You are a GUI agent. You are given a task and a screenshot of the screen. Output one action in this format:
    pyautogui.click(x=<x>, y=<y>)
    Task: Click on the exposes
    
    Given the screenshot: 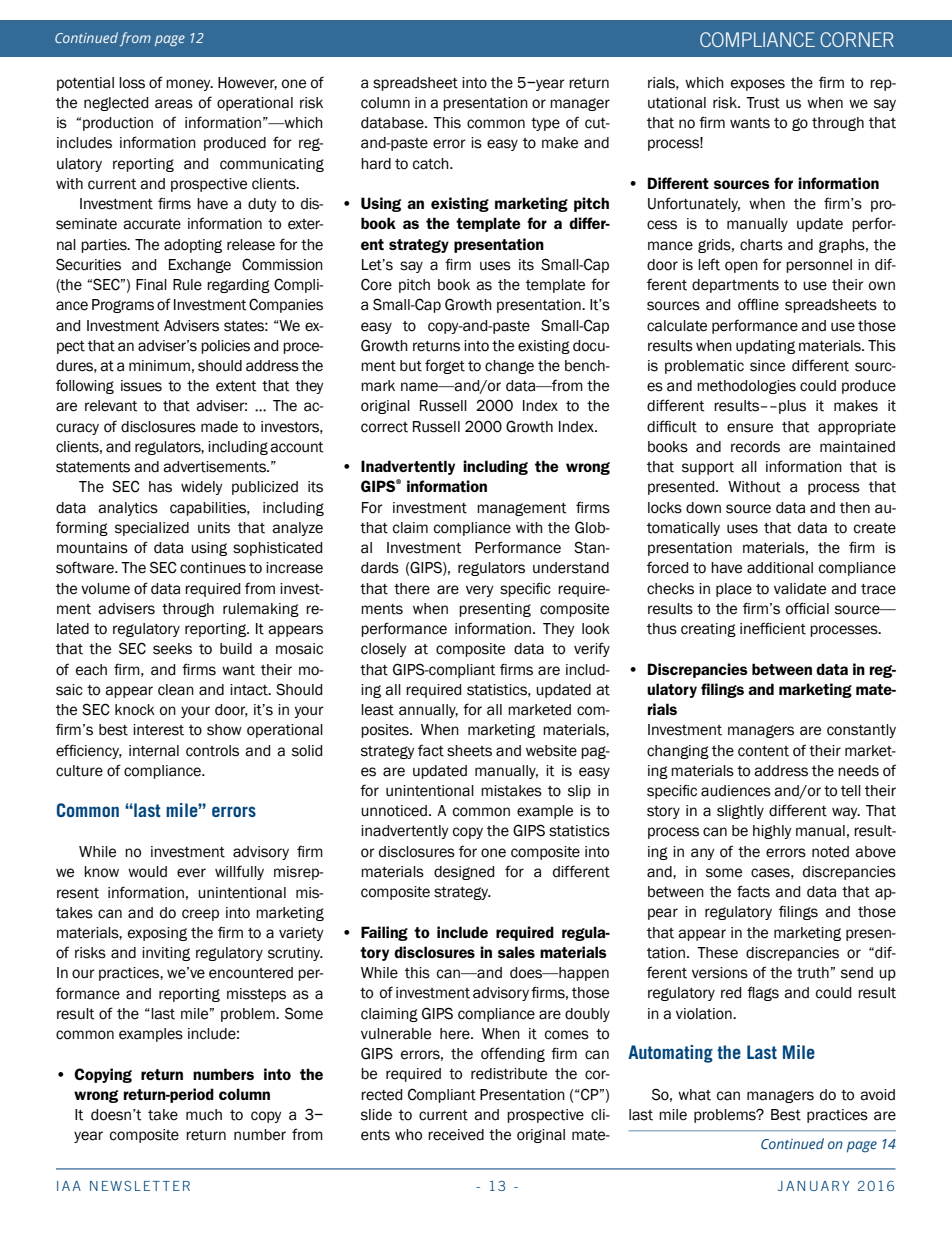 What is the action you would take?
    pyautogui.click(x=758, y=85)
